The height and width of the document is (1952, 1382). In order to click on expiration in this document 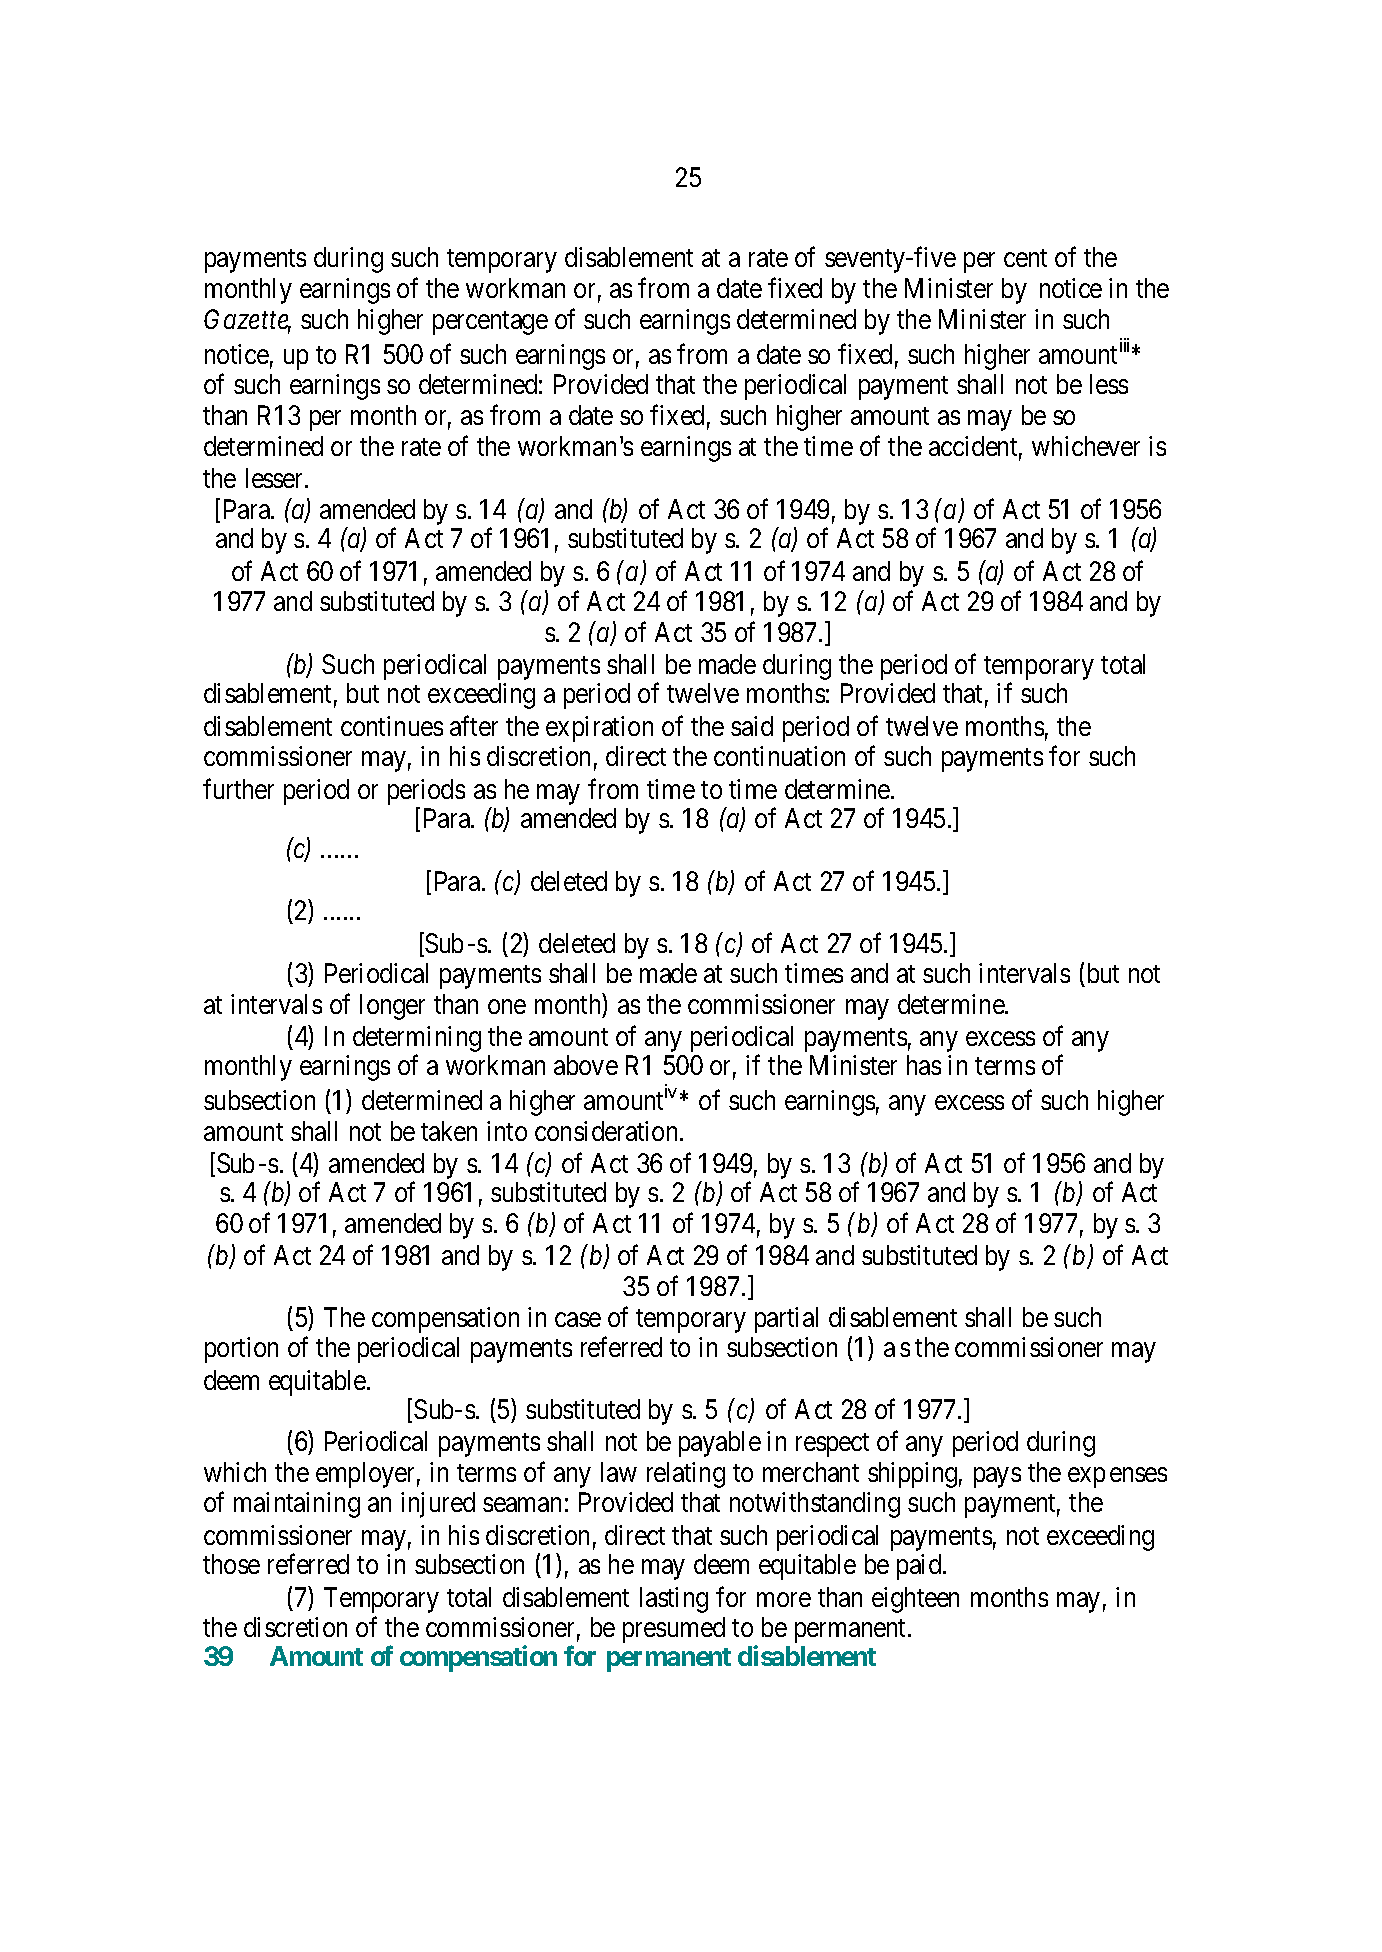, I will do `click(599, 729)`.
